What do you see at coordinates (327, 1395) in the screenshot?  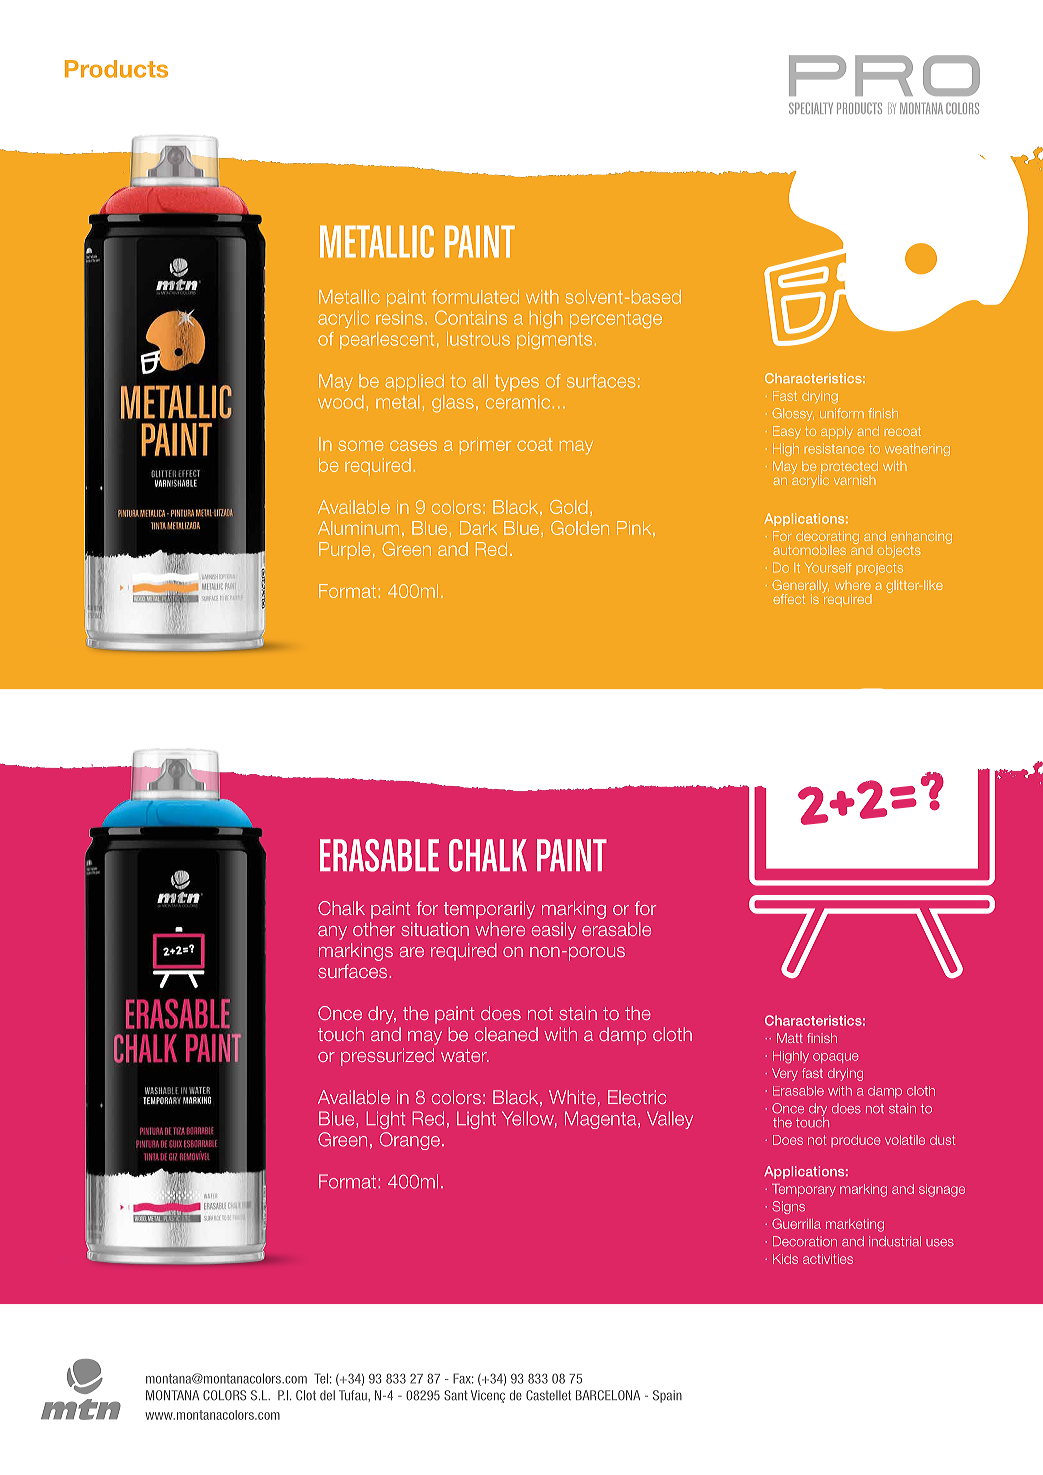 I see `del` at bounding box center [327, 1395].
